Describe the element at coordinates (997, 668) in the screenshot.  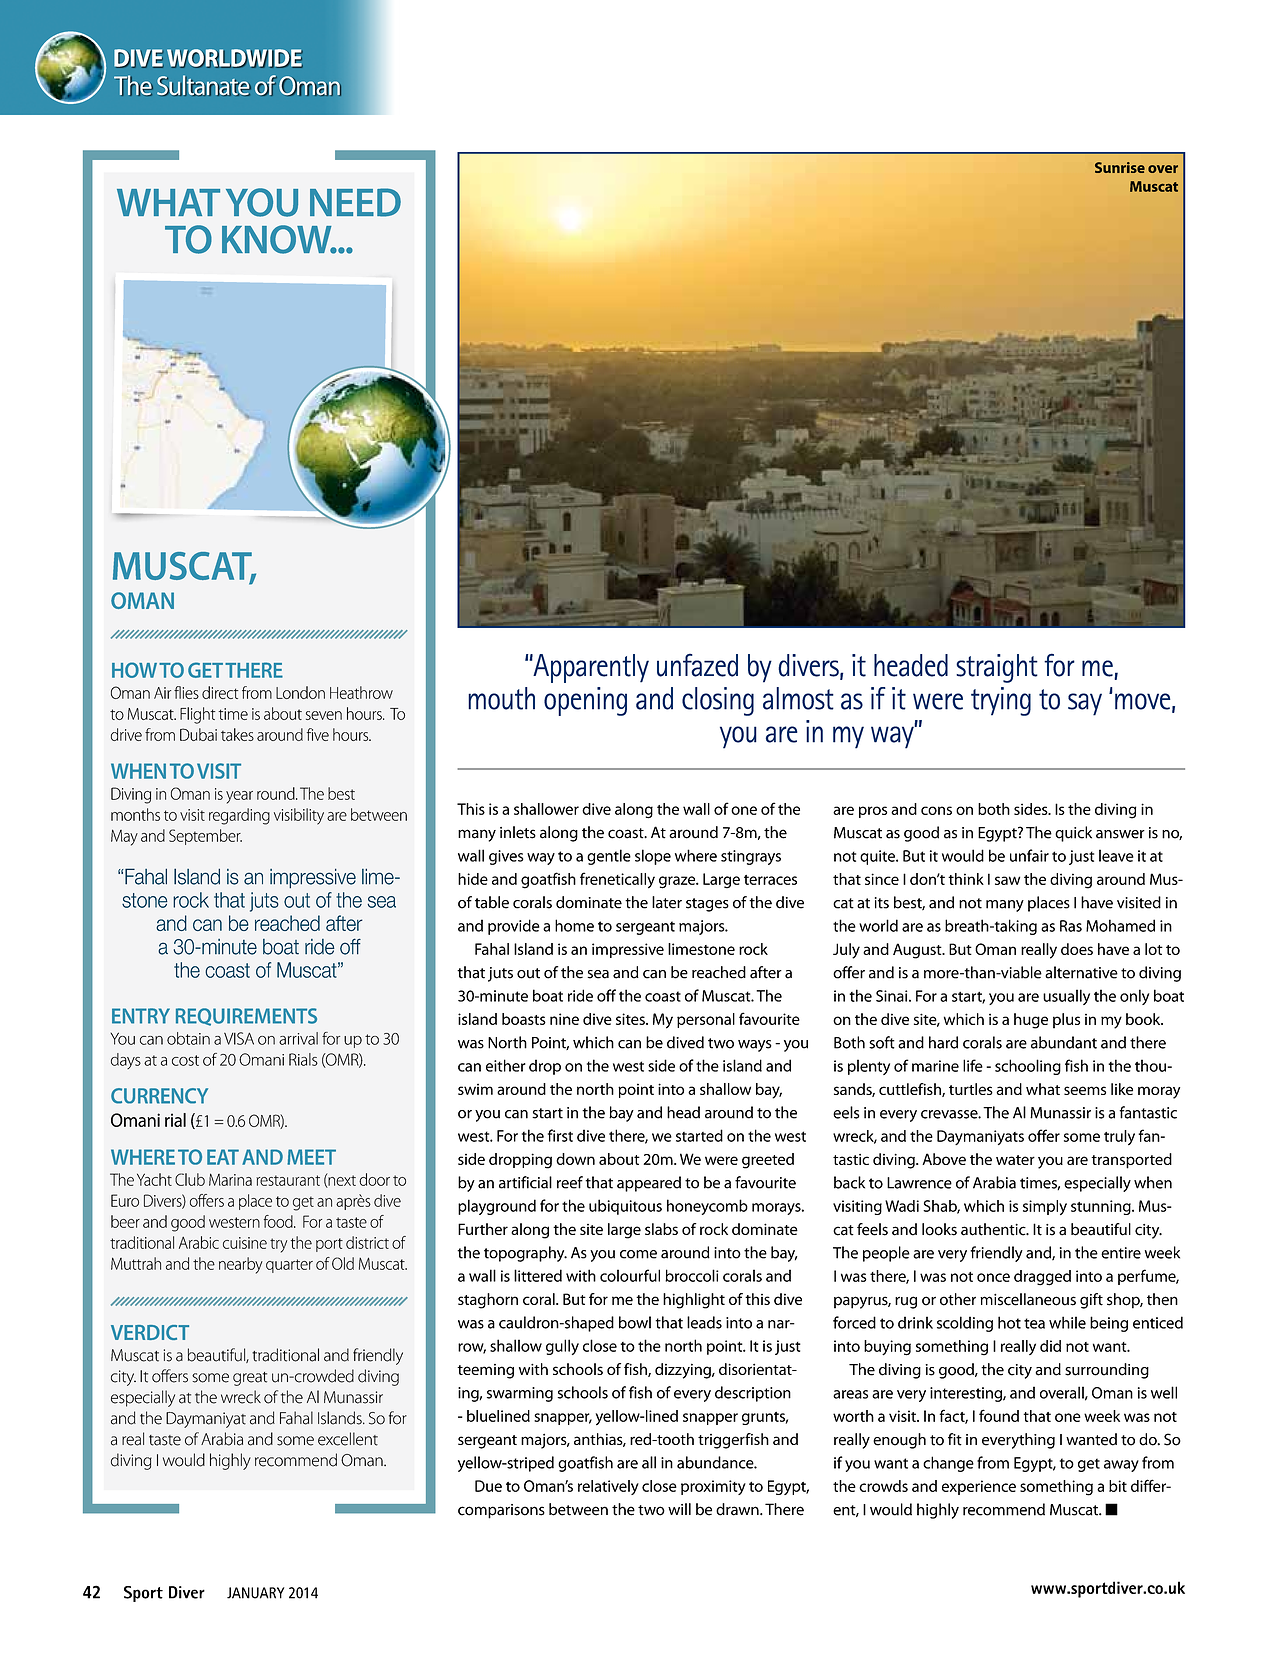
I see `straight` at that location.
